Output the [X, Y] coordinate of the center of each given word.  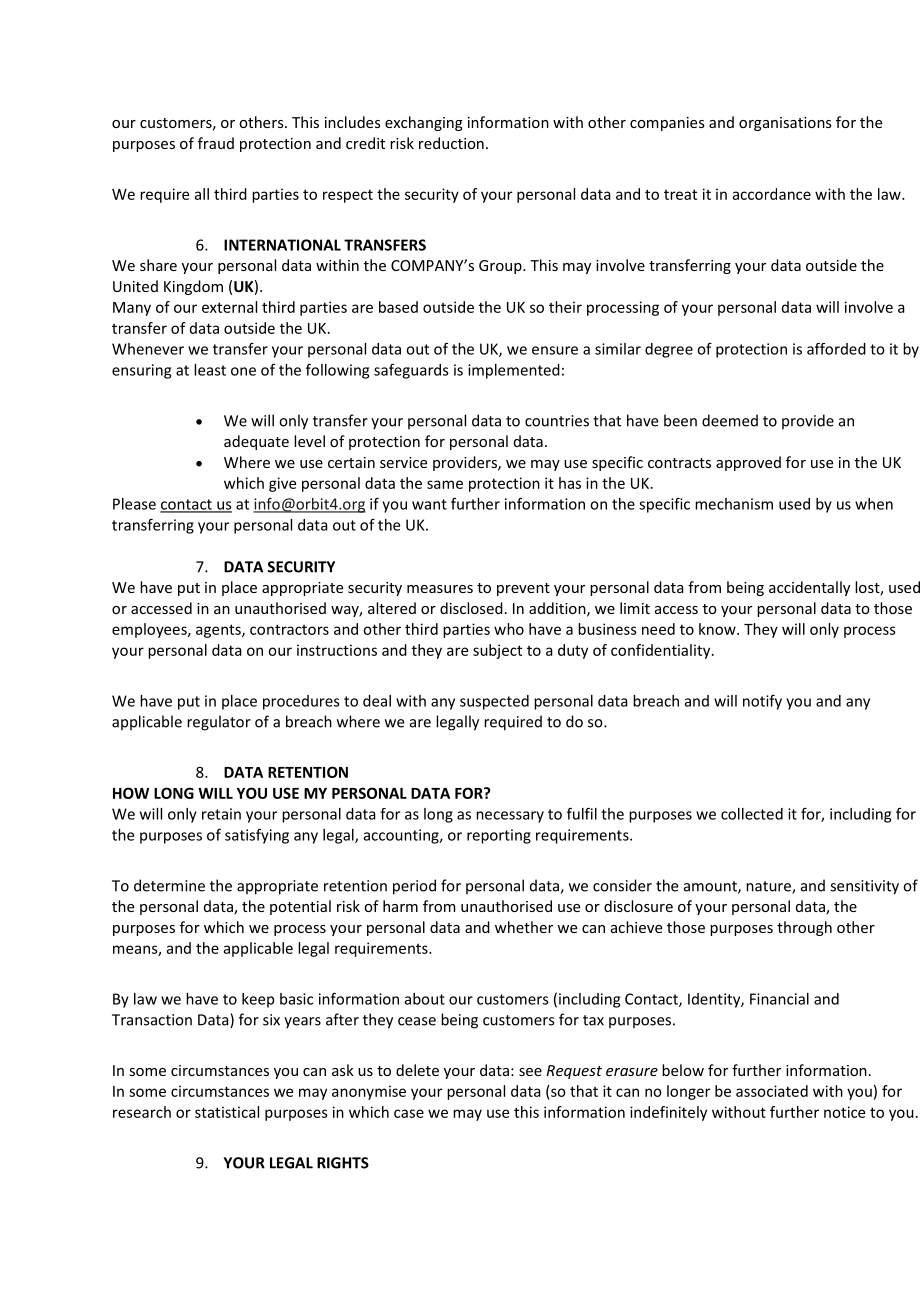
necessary [510, 817]
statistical [227, 1112]
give [282, 484]
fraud [216, 143]
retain [221, 814]
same [445, 484]
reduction [451, 143]
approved [748, 463]
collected [752, 814]
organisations [785, 124]
